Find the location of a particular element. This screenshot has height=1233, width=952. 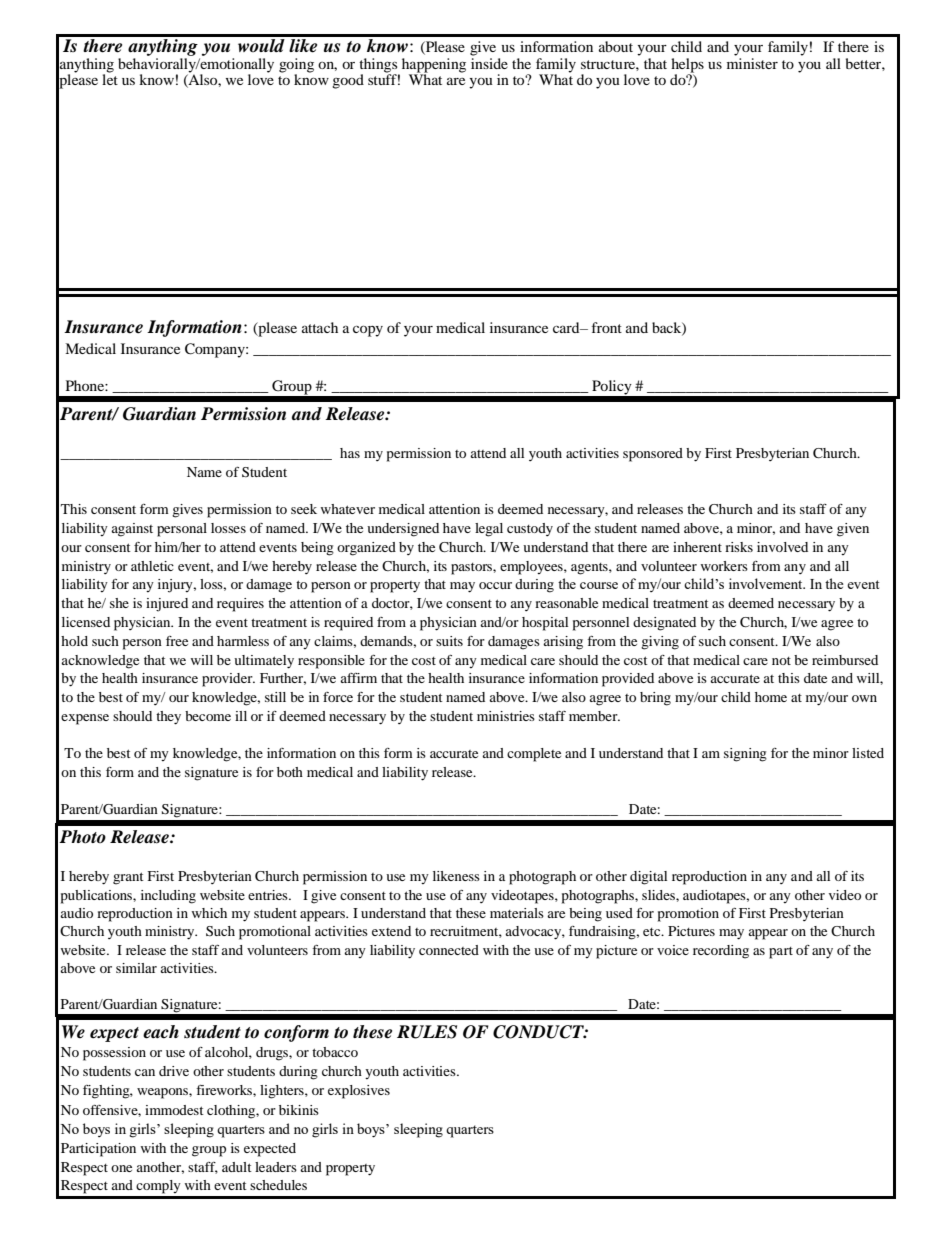

inside is located at coordinates (489, 63).
